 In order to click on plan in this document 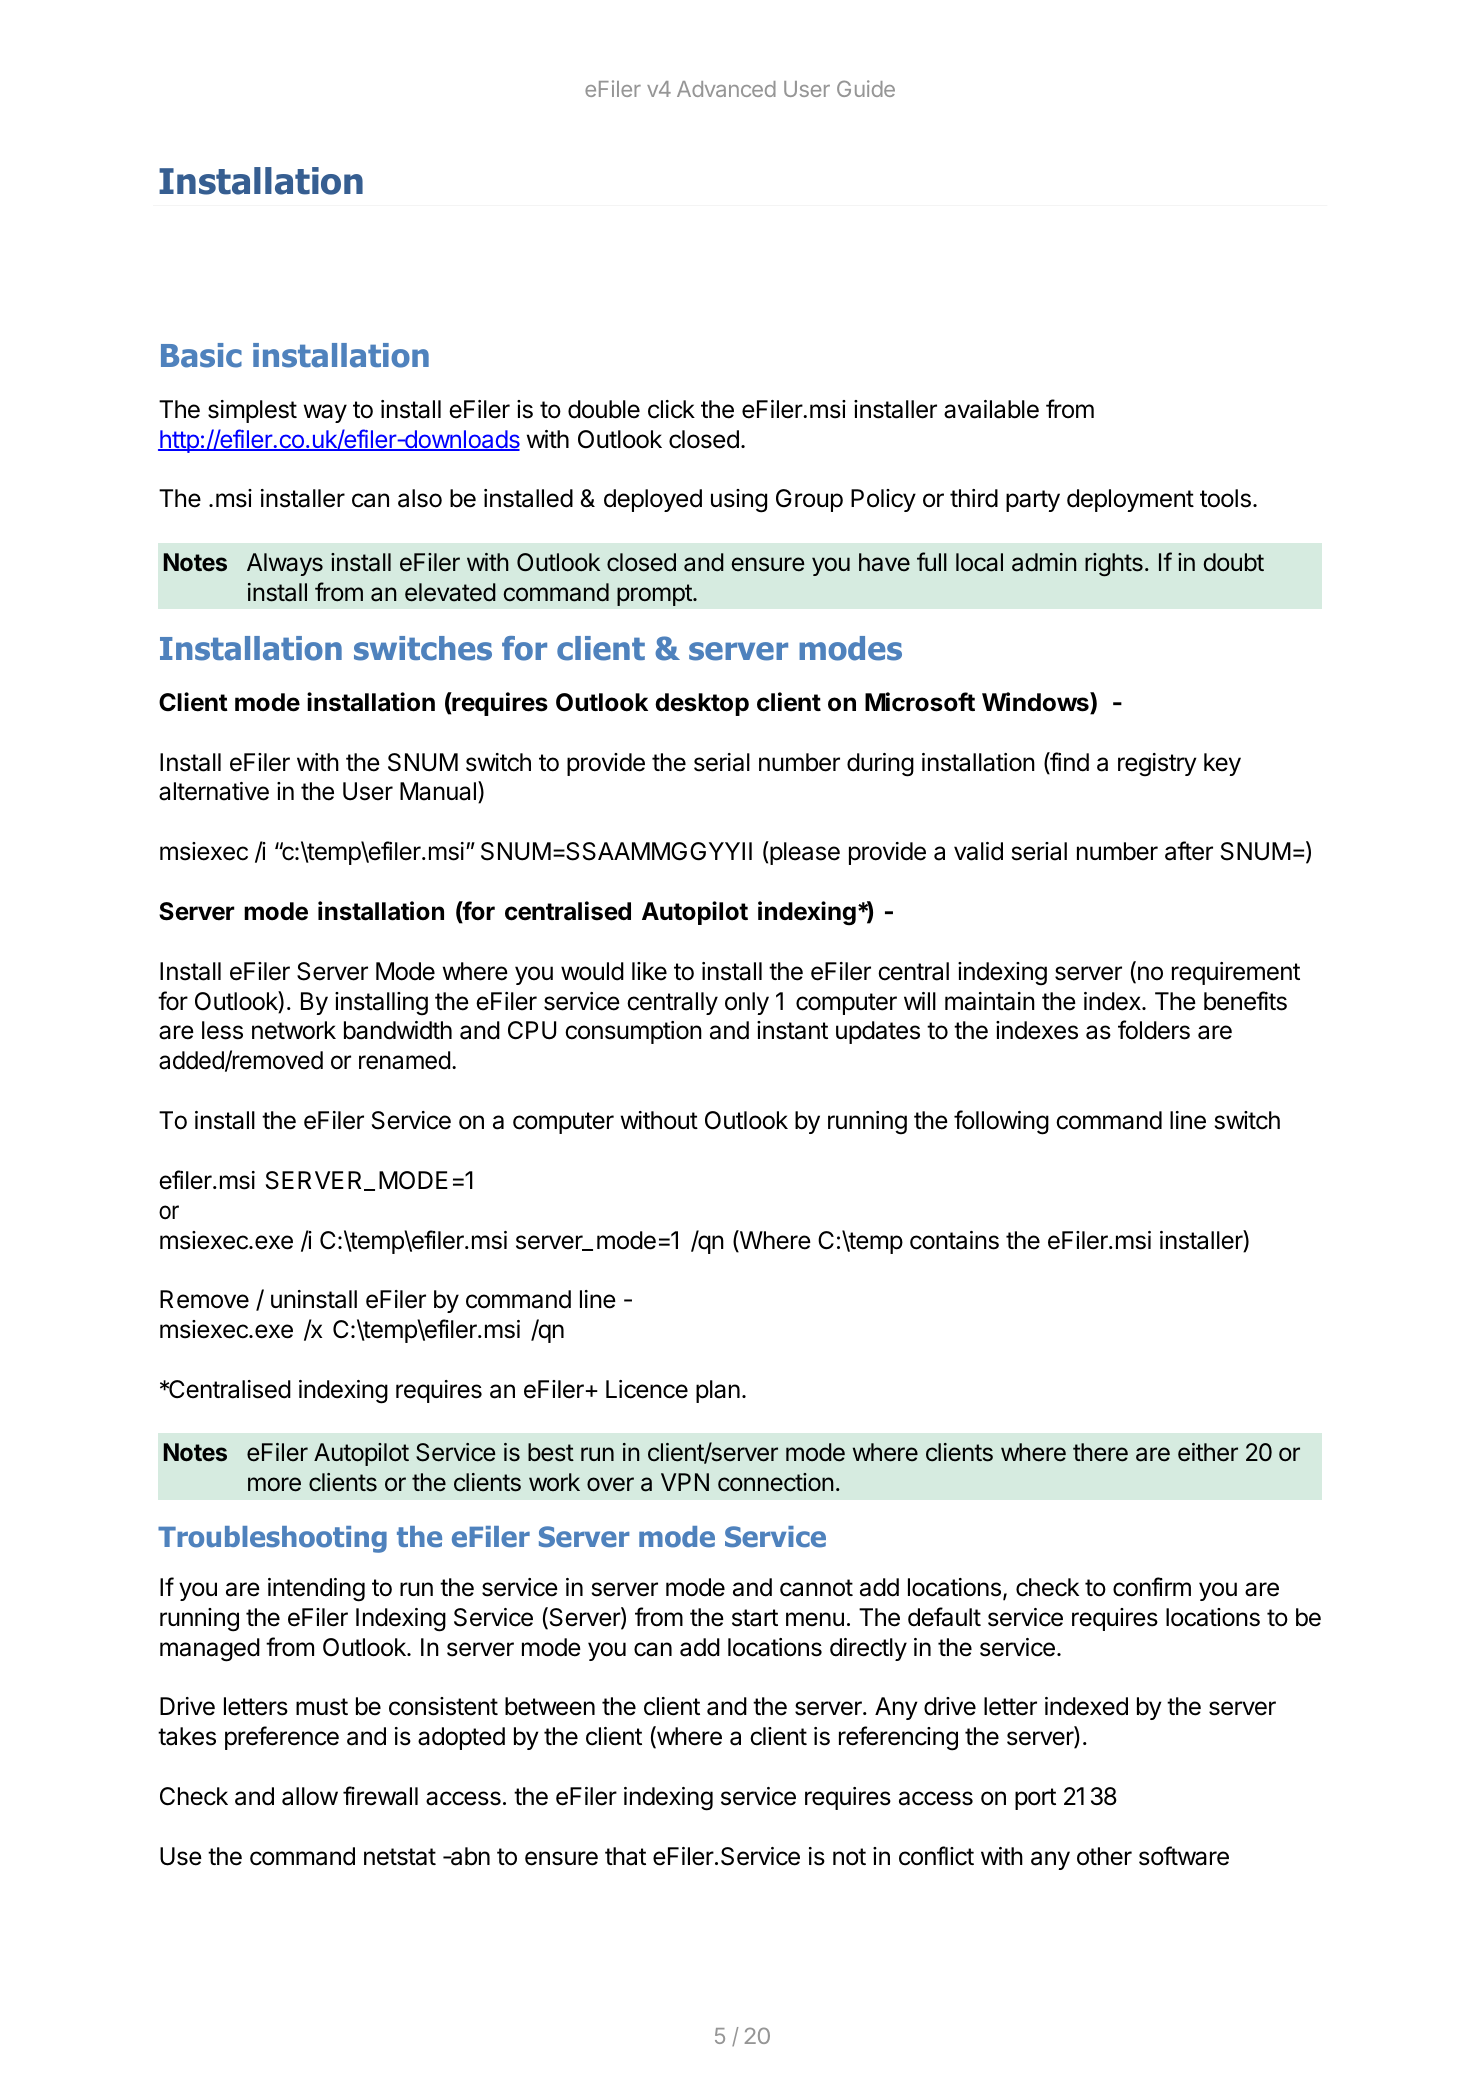, I will do `click(718, 1391)`.
